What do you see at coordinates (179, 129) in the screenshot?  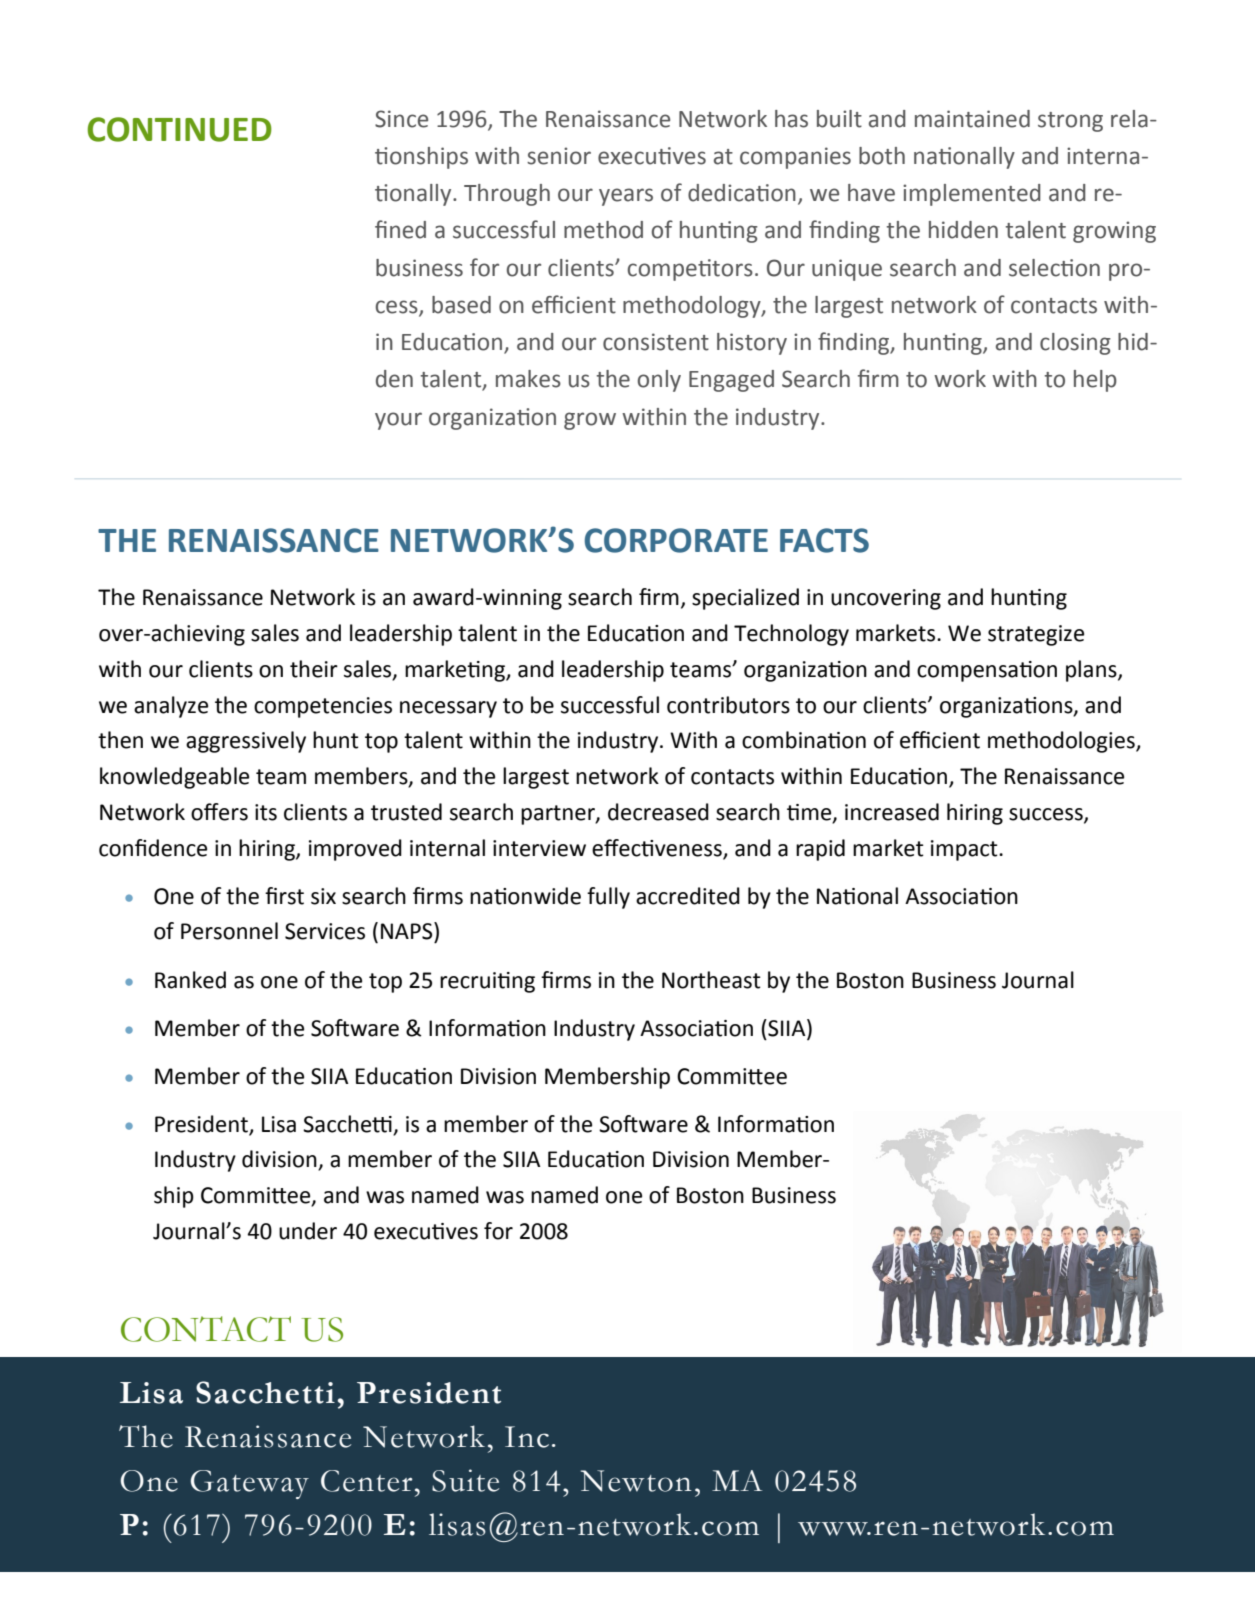 I see `CONTINUED` at bounding box center [179, 129].
